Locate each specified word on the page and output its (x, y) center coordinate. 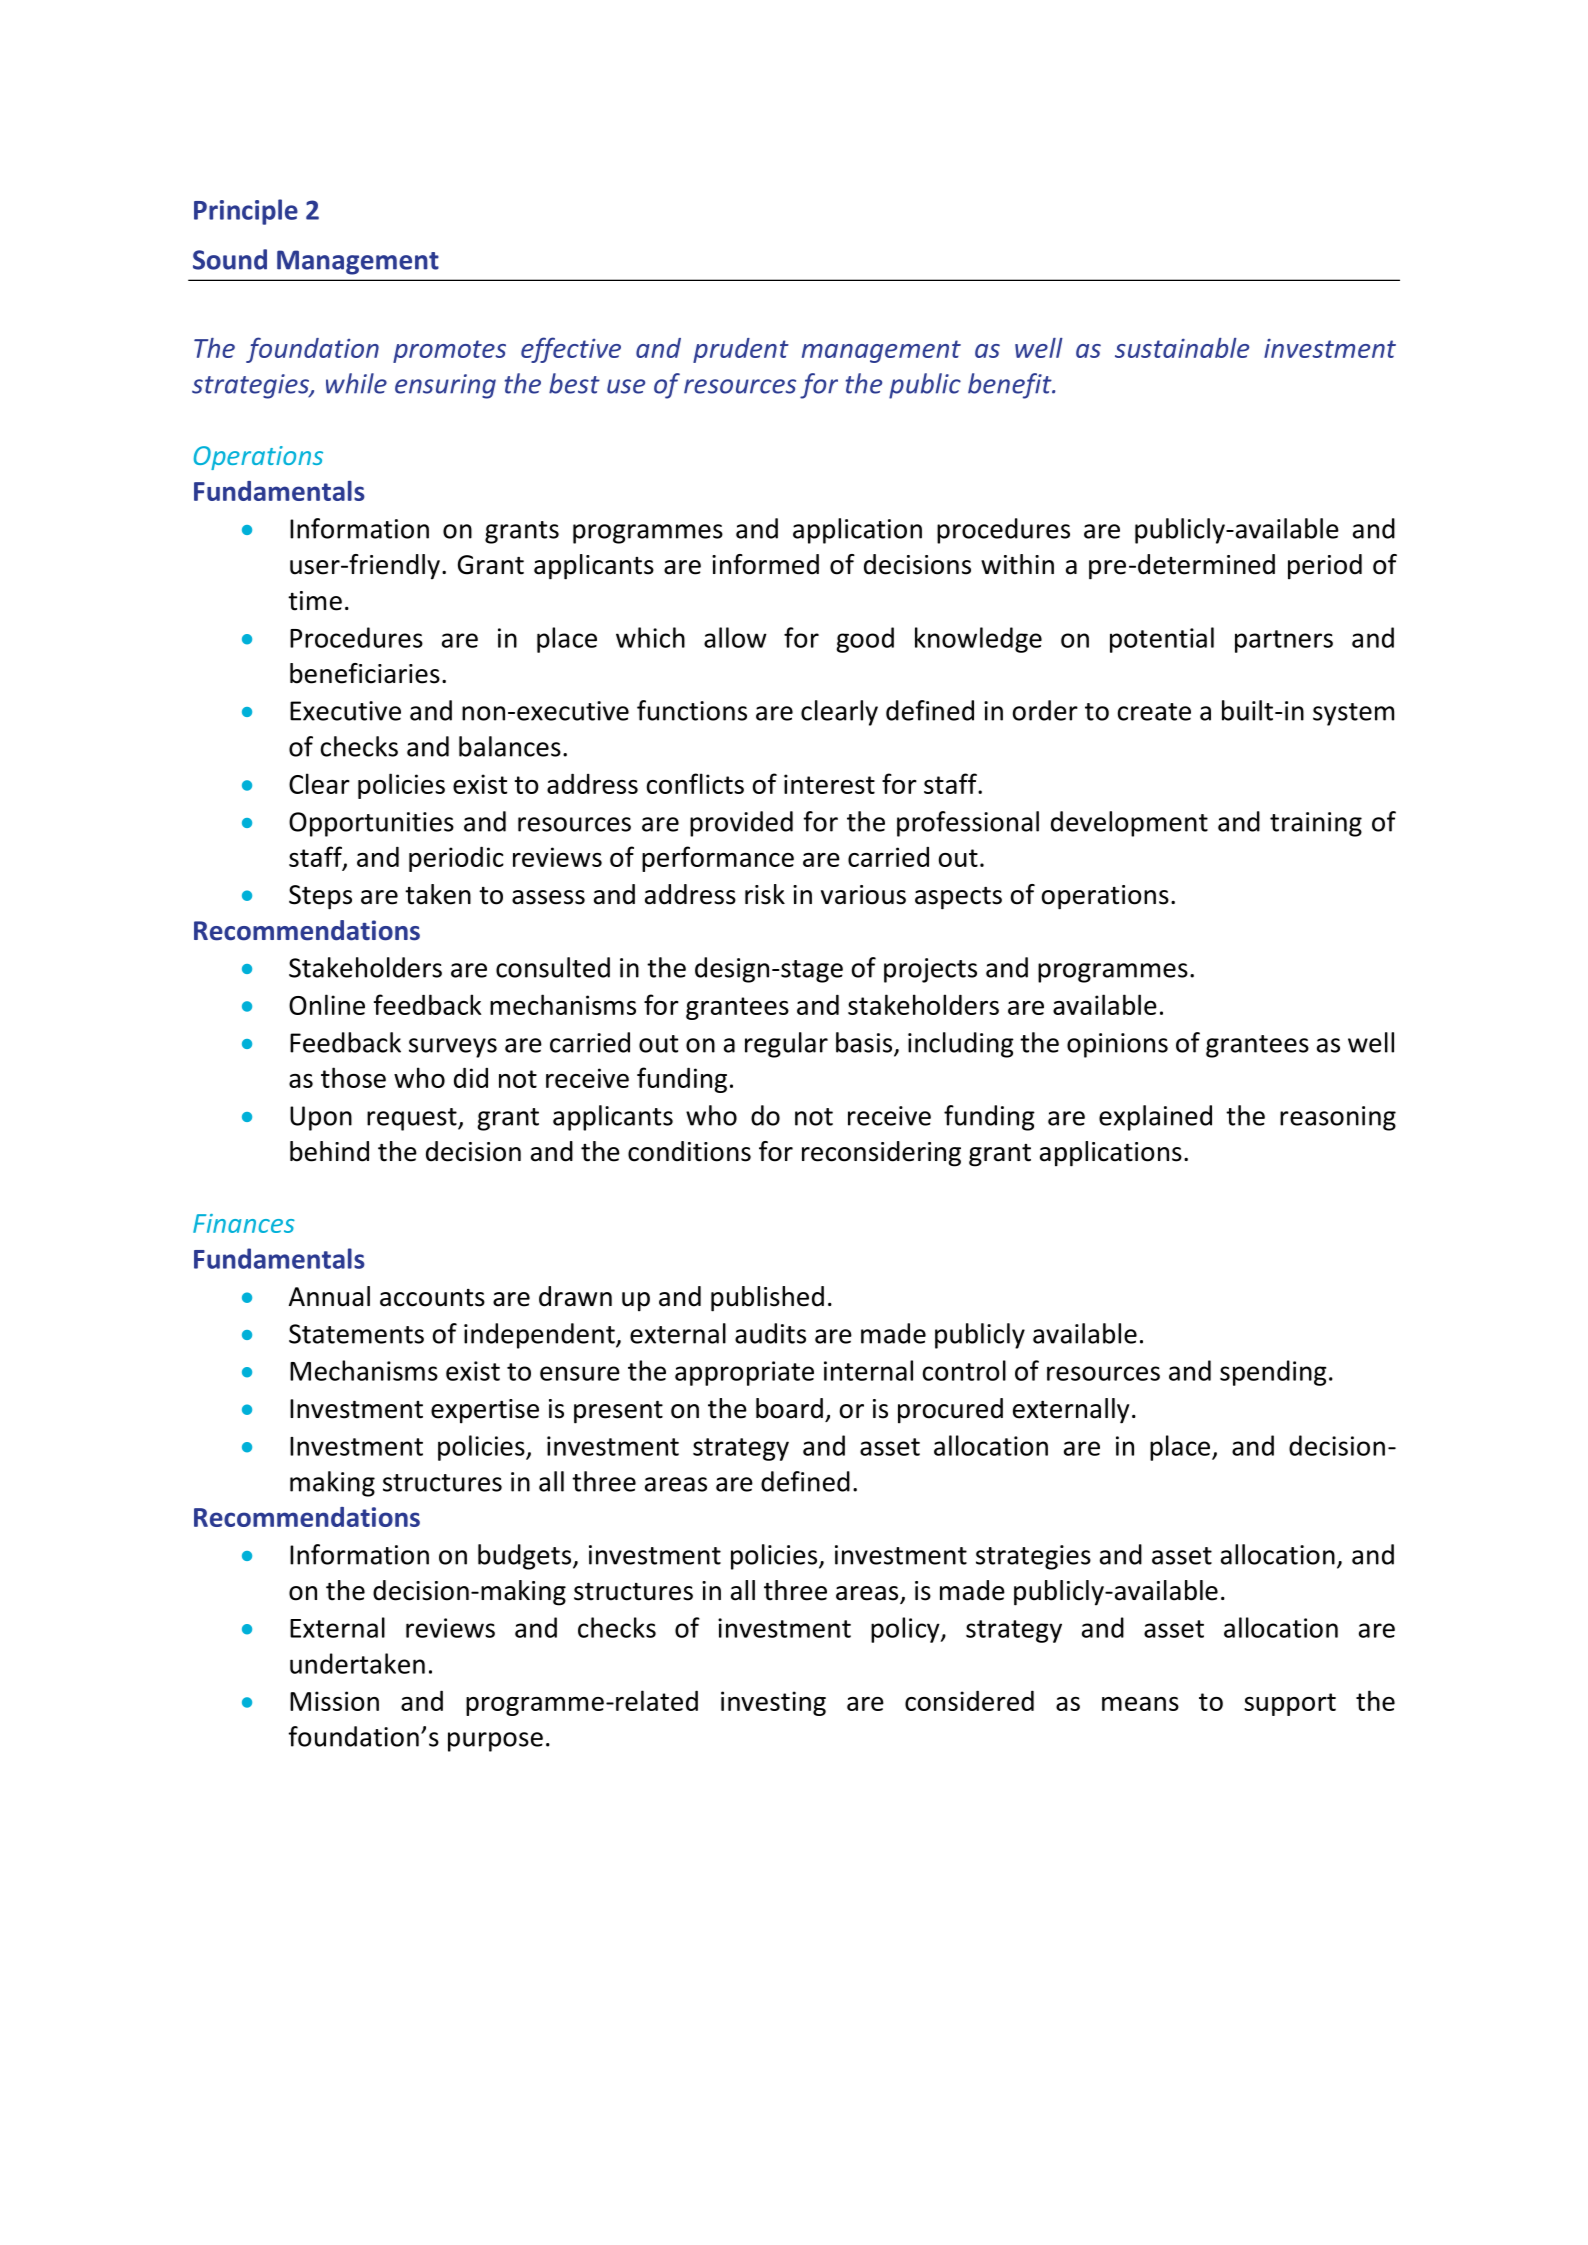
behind (329, 1151)
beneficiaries (365, 673)
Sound (230, 259)
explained (1155, 1118)
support (1290, 1704)
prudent (741, 350)
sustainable (1182, 348)
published (767, 1299)
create (1154, 712)
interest (829, 784)
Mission (334, 1701)
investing (773, 1703)
